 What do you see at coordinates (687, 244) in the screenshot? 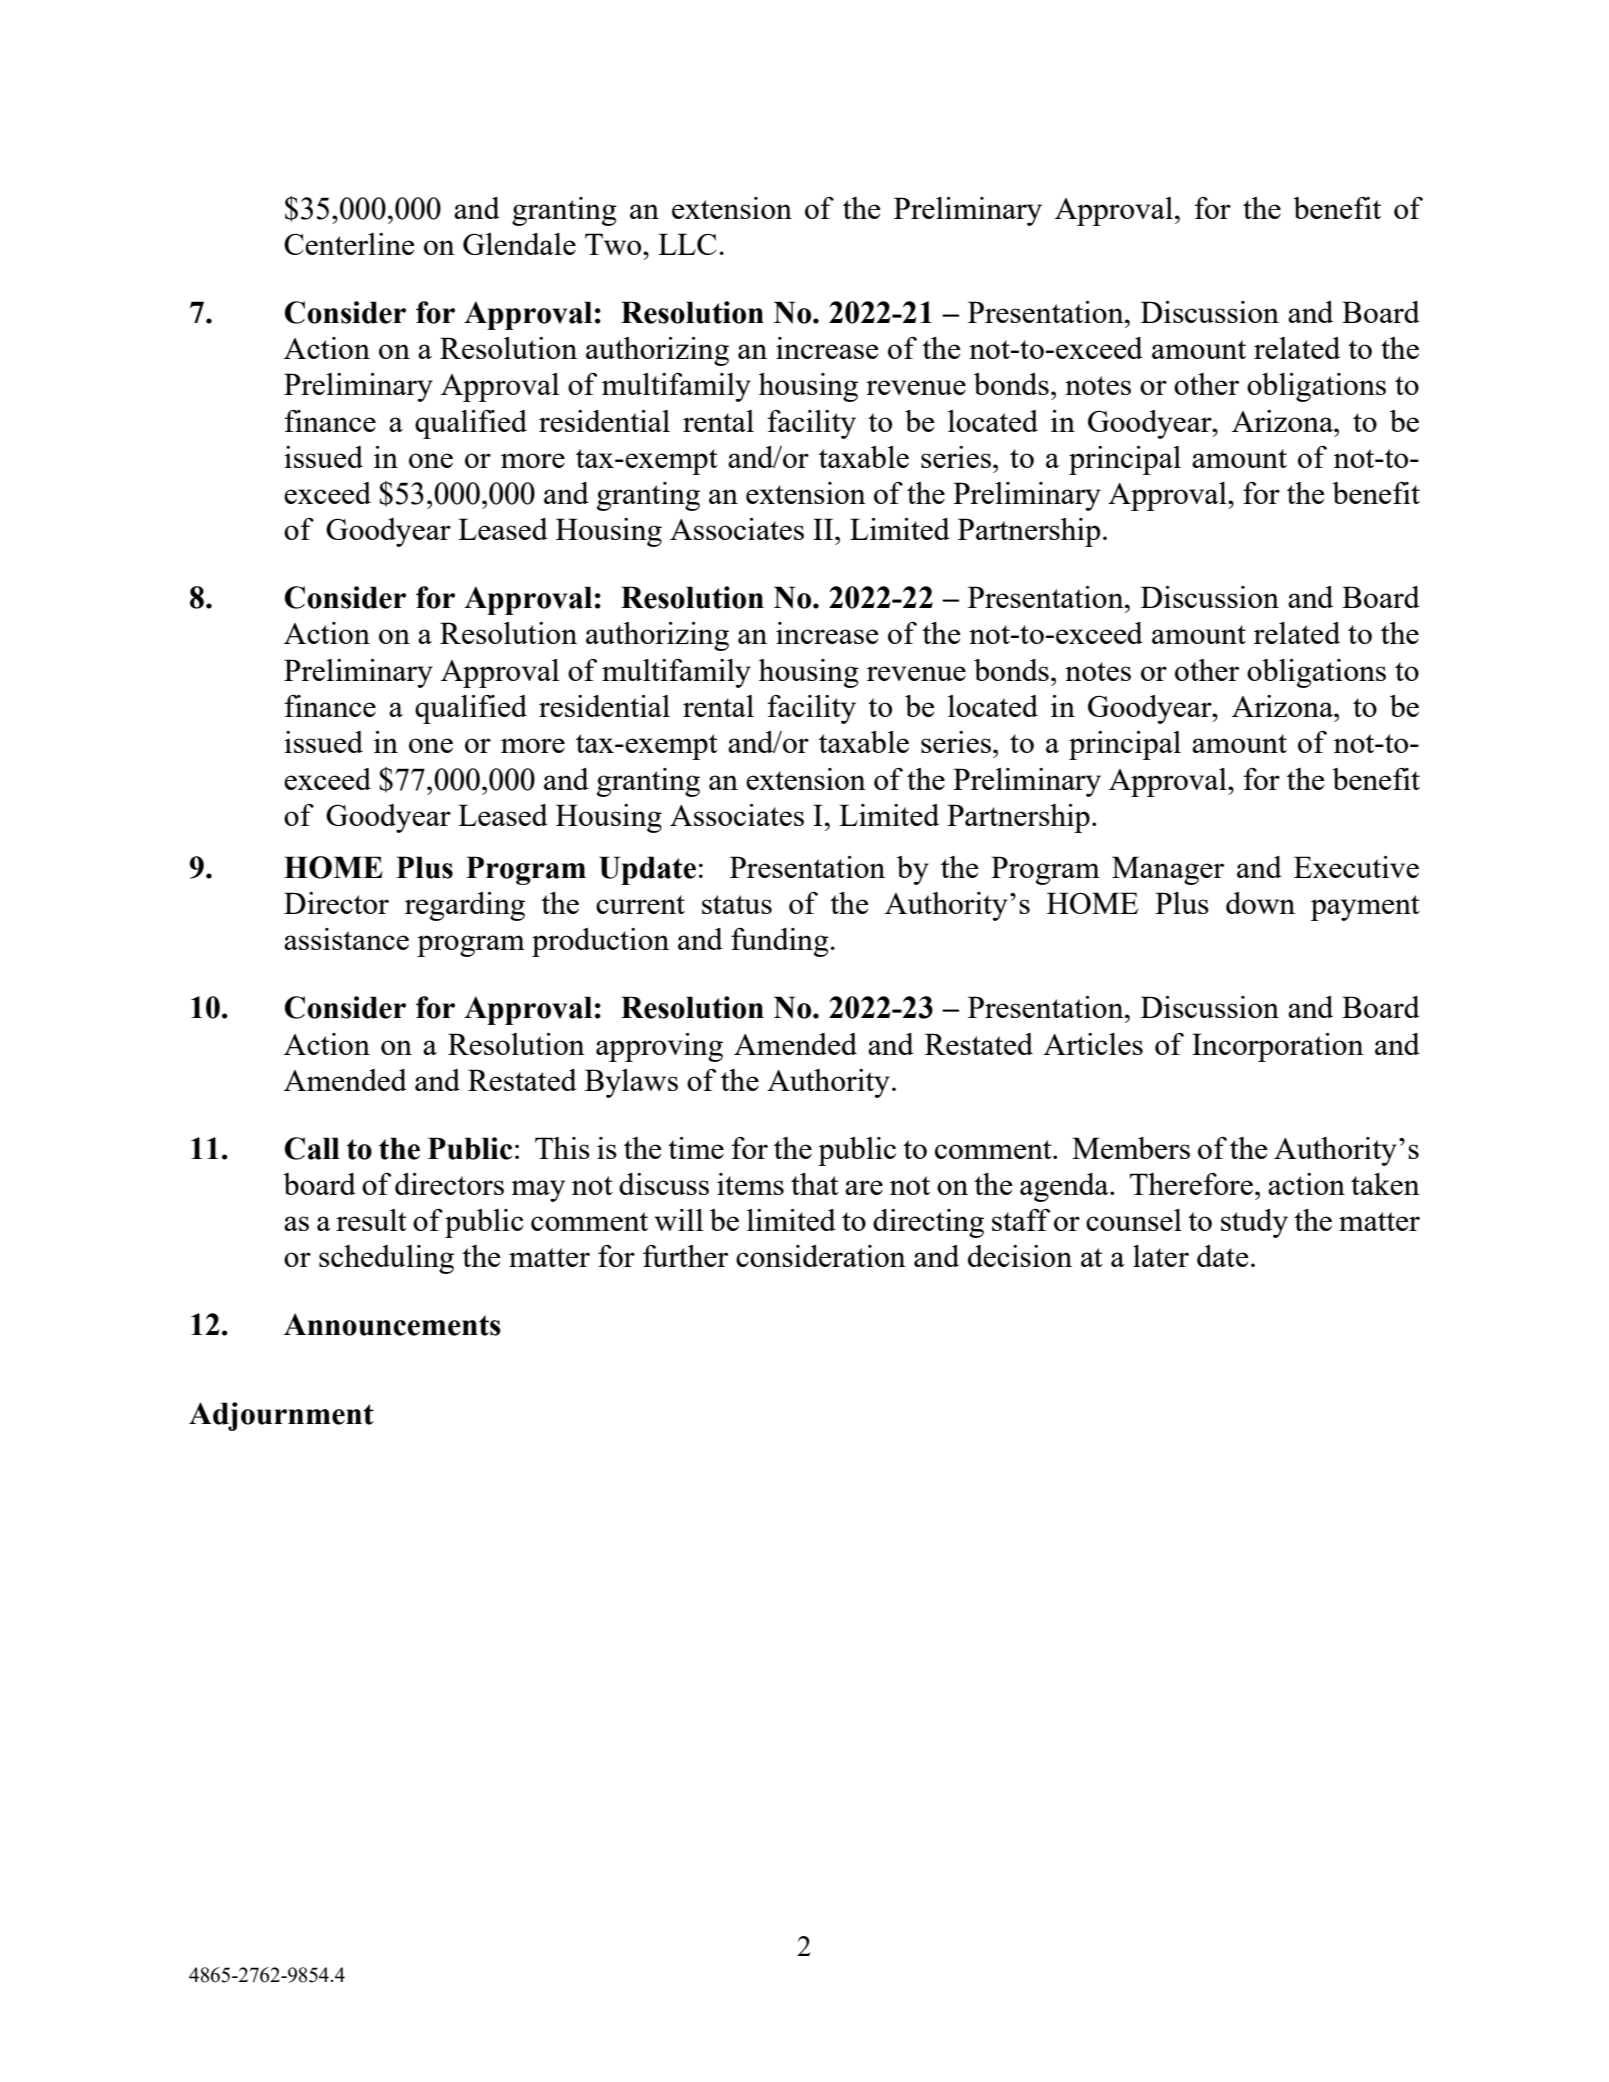
I see `LLC` at bounding box center [687, 244].
